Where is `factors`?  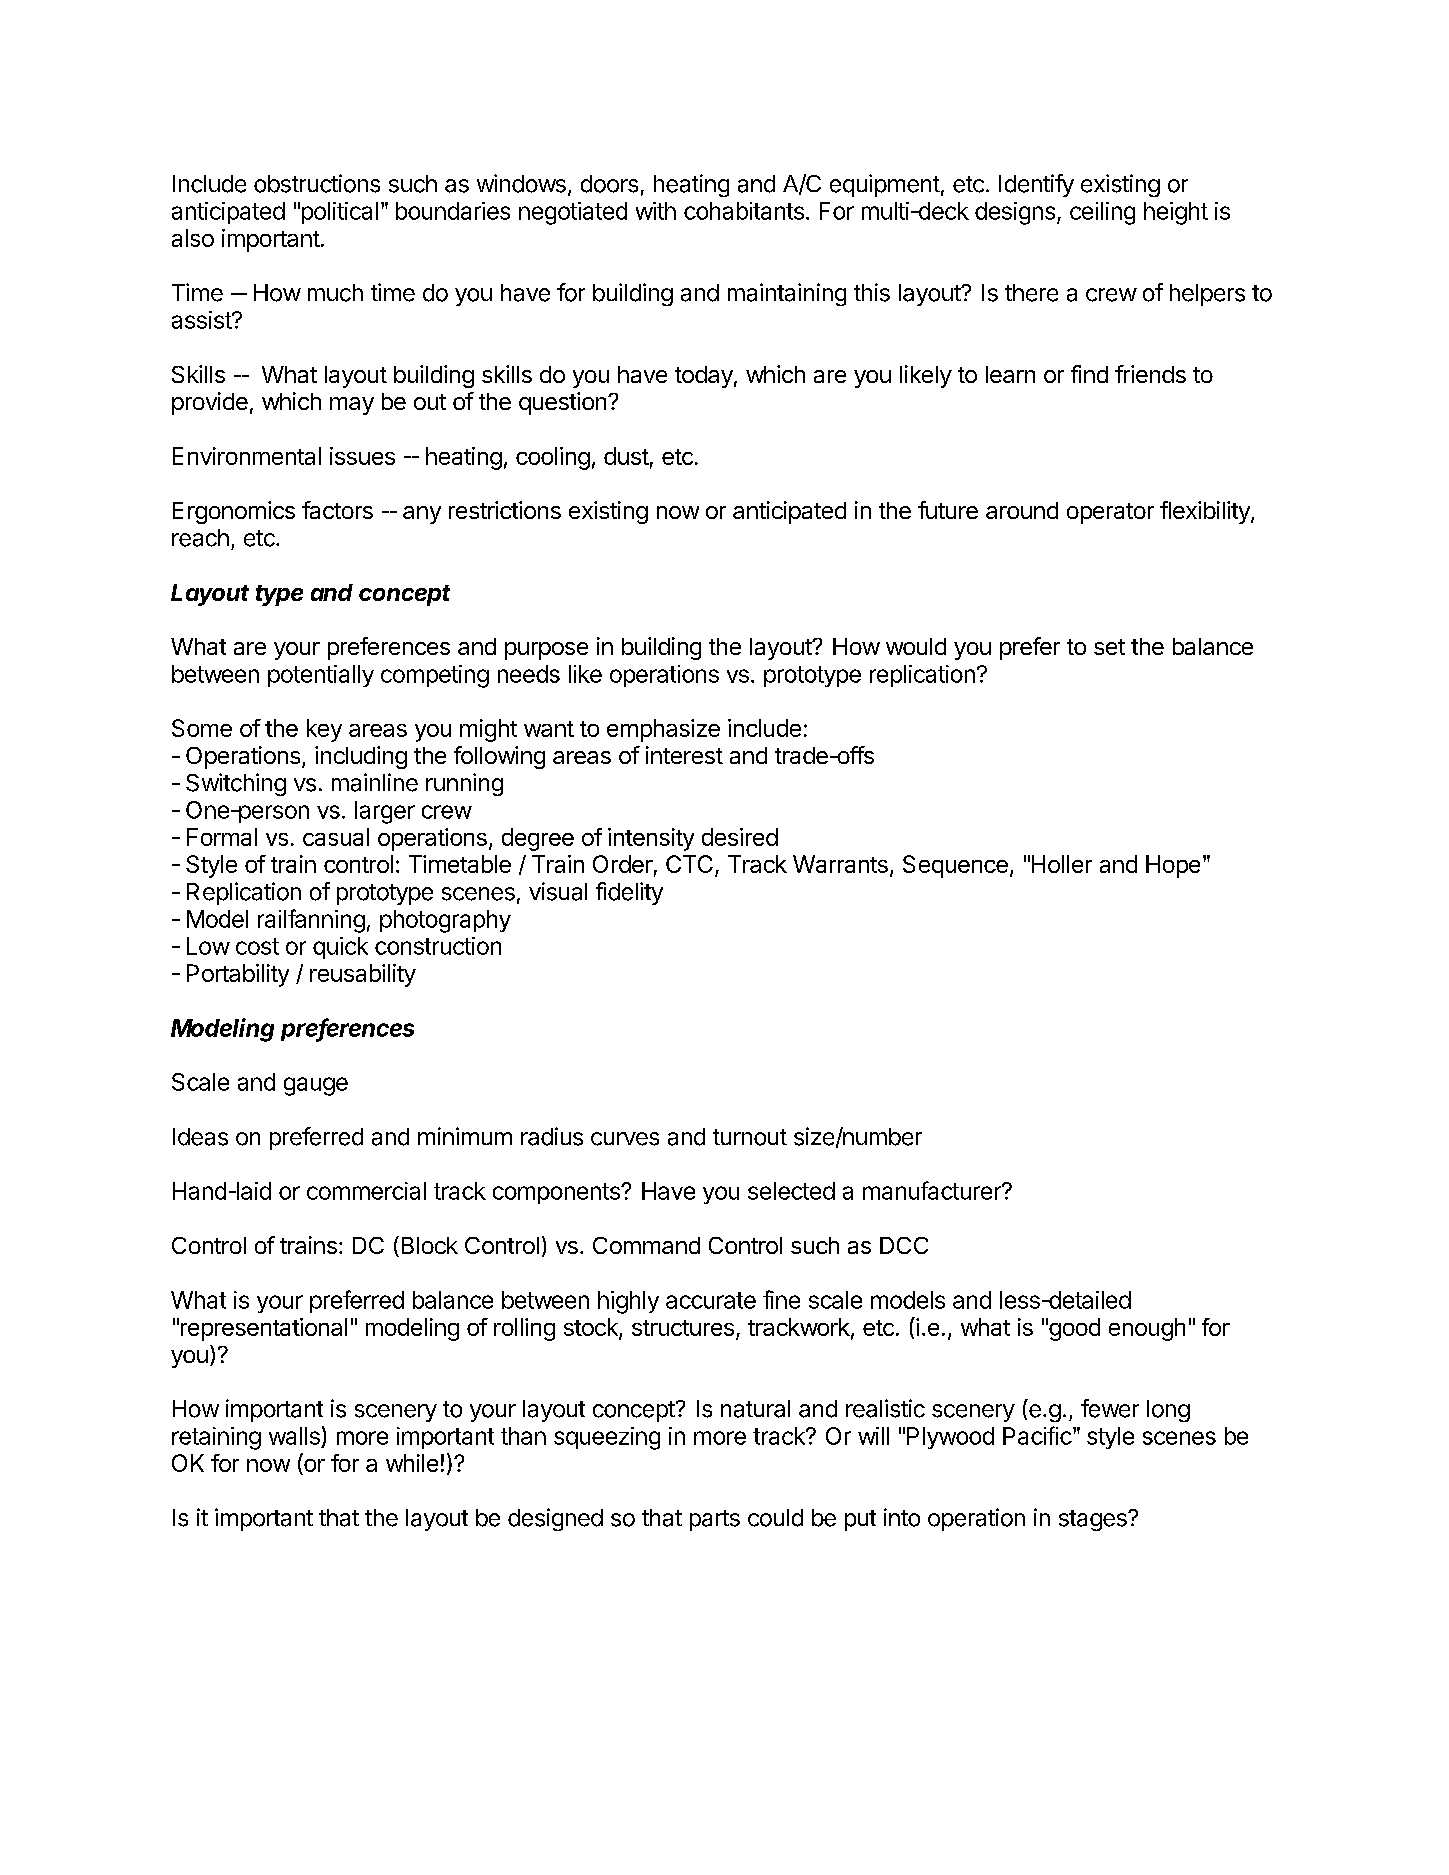
factors is located at coordinates (337, 510).
